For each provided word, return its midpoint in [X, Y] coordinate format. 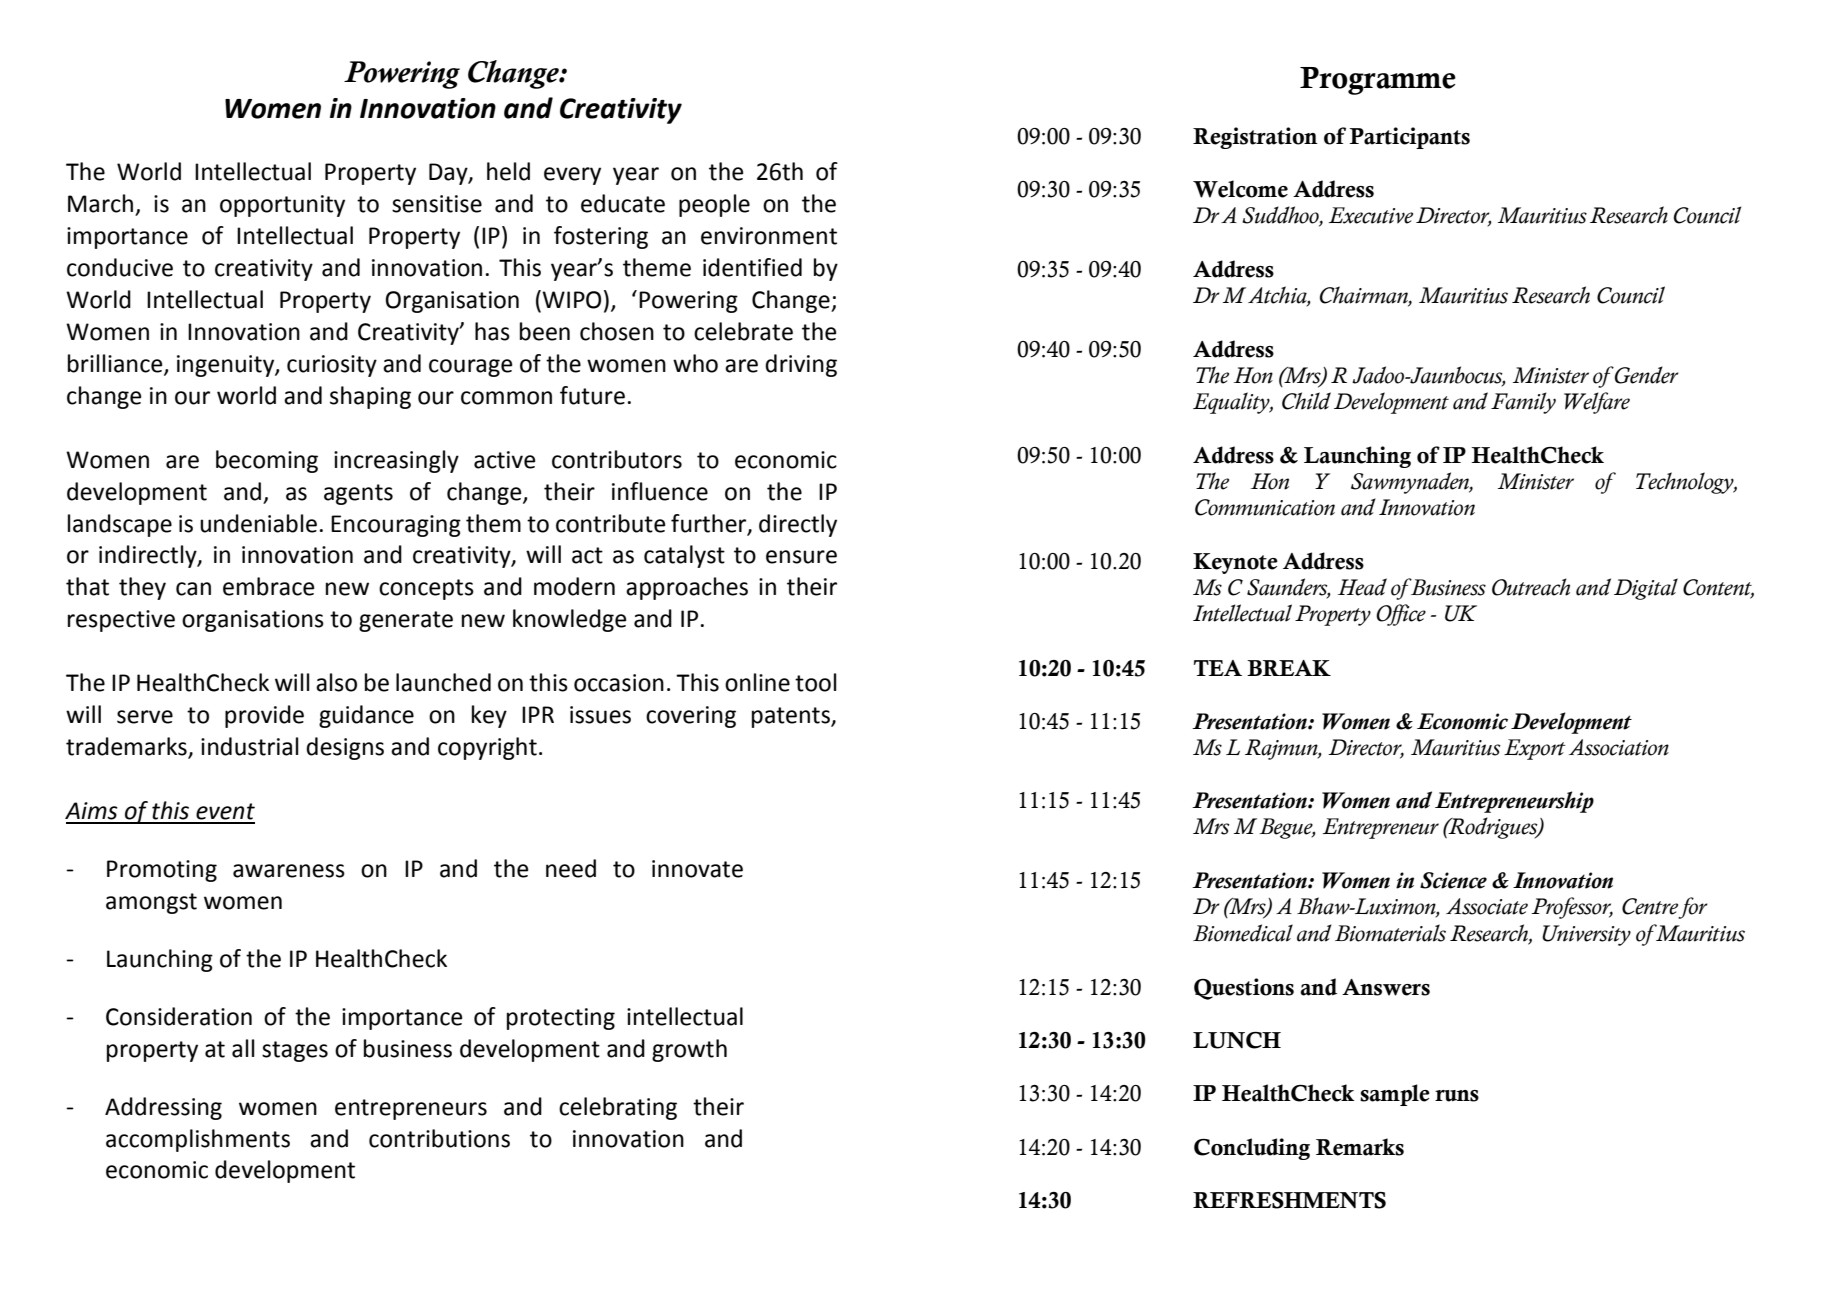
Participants [1409, 138]
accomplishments [198, 1140]
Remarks [1360, 1147]
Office [1401, 615]
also [336, 682]
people [714, 205]
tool [815, 682]
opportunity [282, 206]
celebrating [618, 1108]
